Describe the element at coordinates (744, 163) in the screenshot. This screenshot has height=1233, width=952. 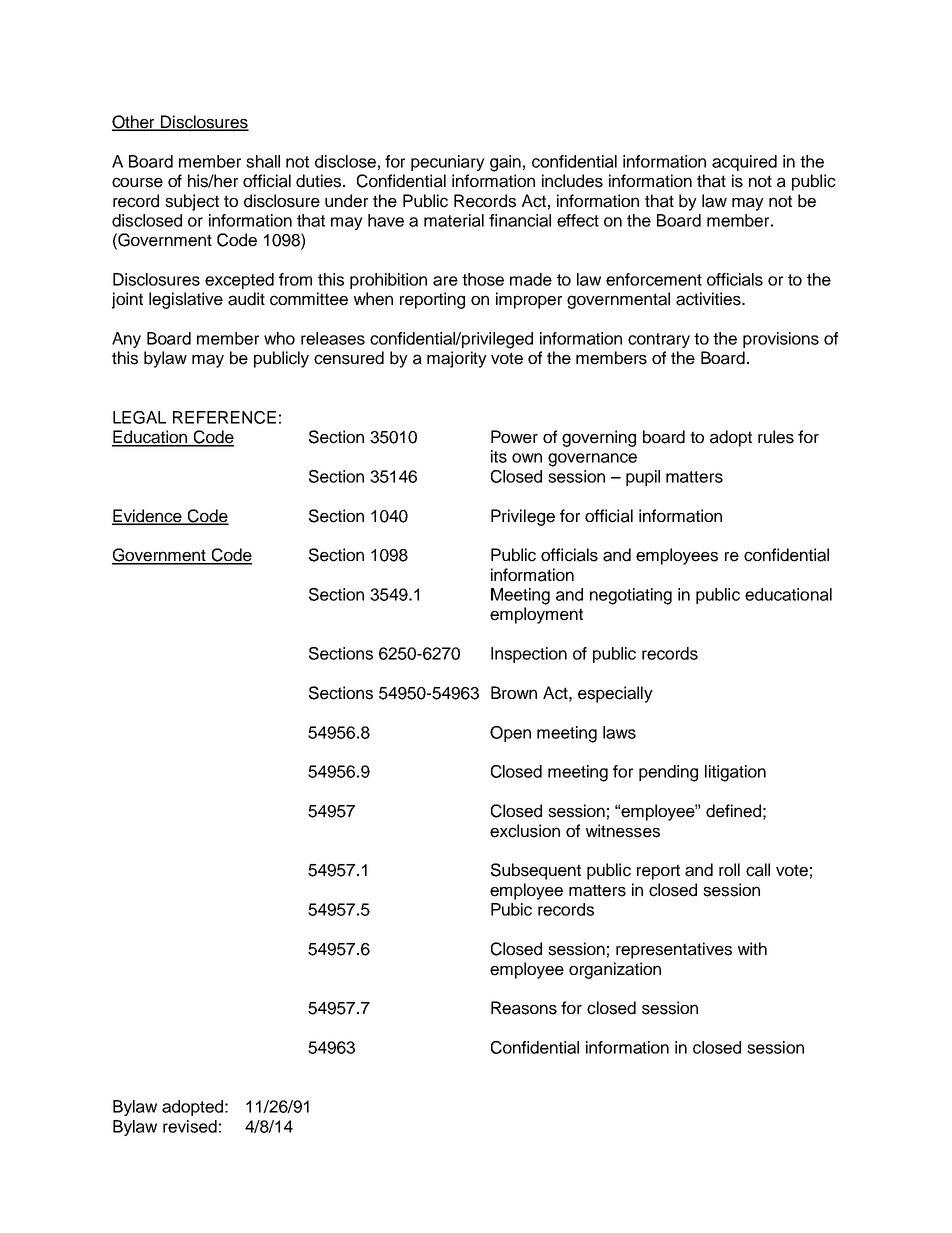
I see `acquired` at that location.
